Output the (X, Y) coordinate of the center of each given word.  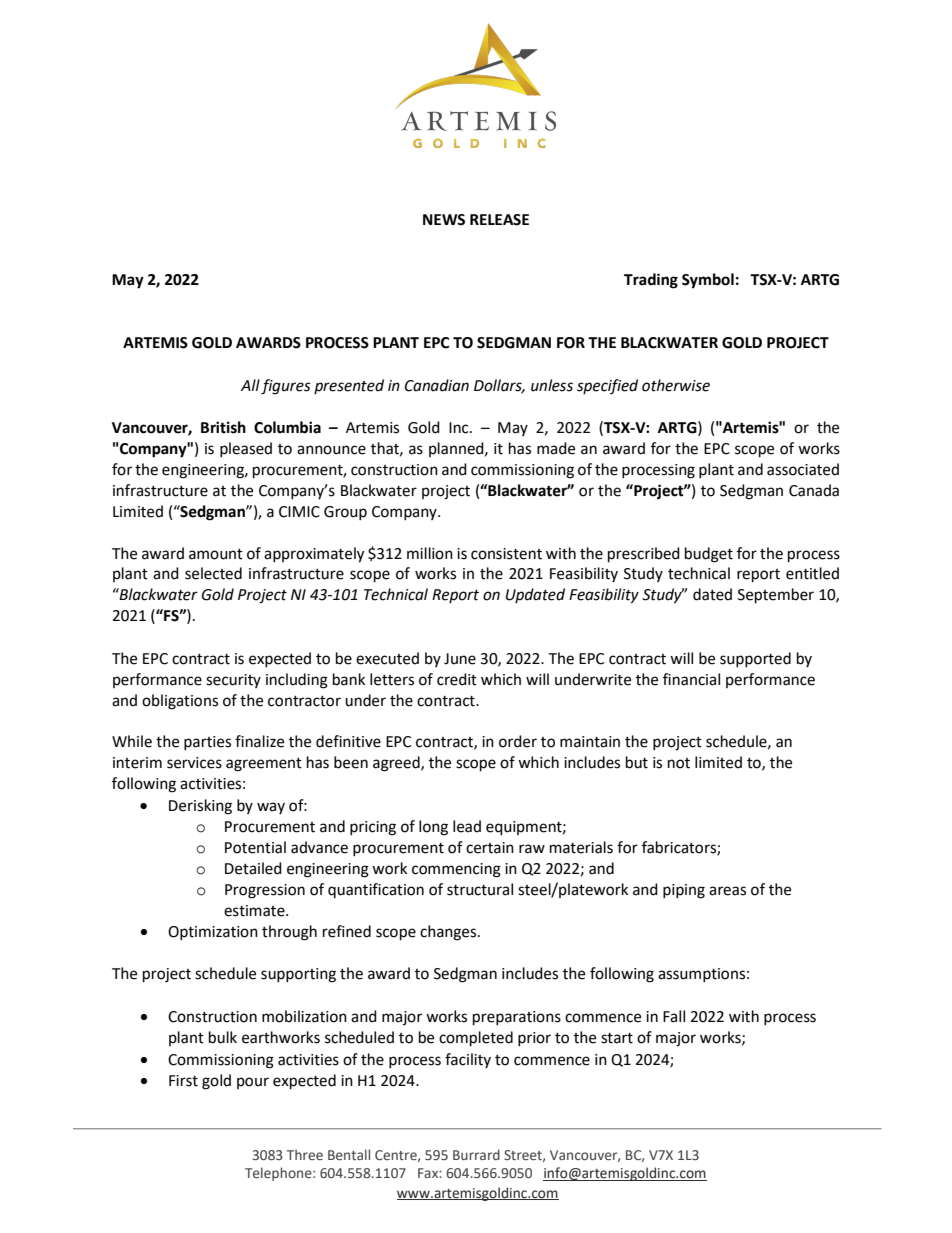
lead (467, 826)
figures (286, 387)
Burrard (476, 1154)
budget (709, 555)
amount (216, 554)
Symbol (708, 281)
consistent (506, 554)
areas (727, 891)
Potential (255, 847)
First (183, 1081)
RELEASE (499, 220)
